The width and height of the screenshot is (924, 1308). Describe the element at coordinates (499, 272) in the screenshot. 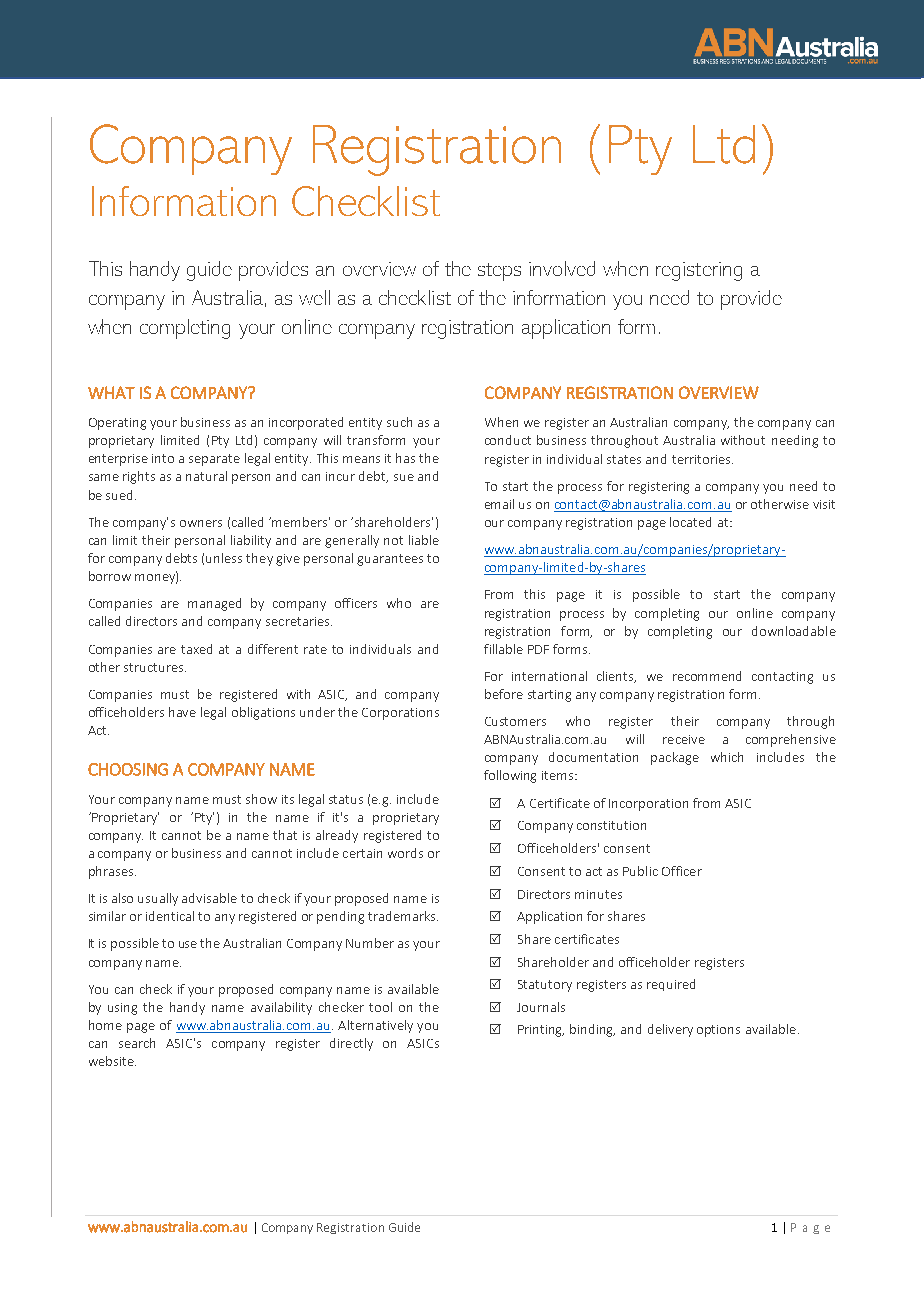

I see `steps` at that location.
